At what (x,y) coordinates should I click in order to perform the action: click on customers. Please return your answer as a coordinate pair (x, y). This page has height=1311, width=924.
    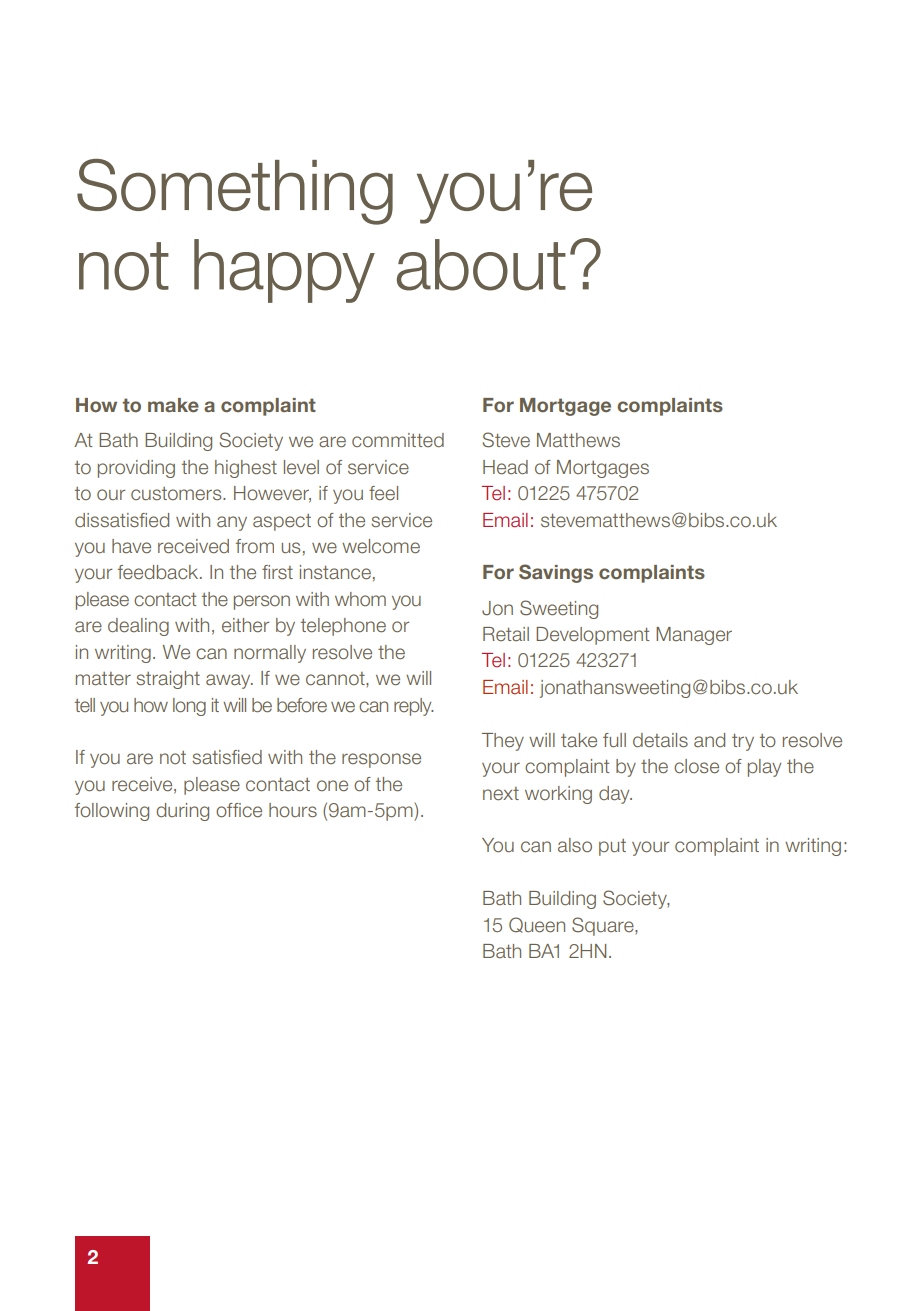
    Looking at the image, I should click on (177, 494).
